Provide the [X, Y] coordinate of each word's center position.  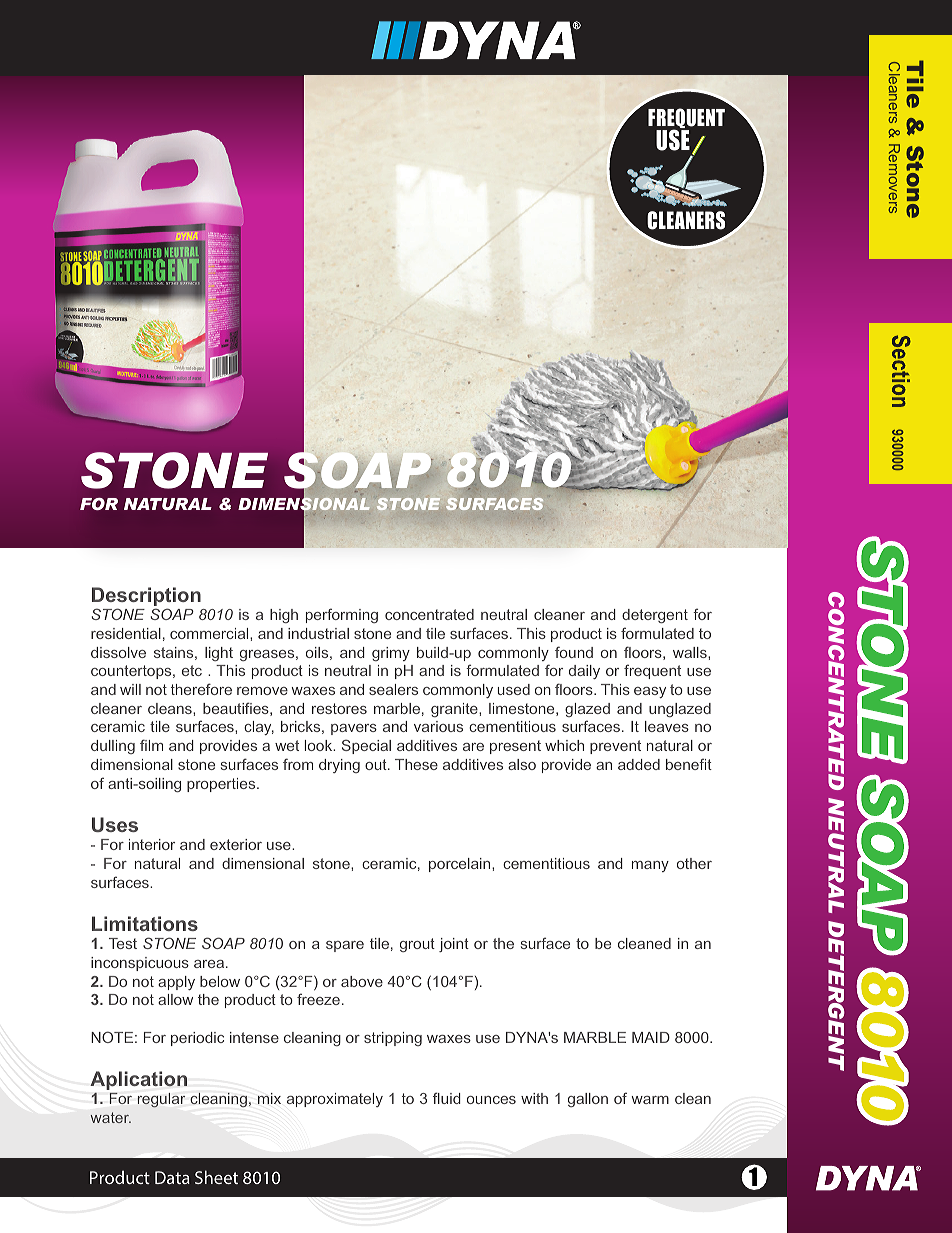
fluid [447, 1098]
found [574, 652]
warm [650, 1100]
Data [172, 1177]
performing [342, 615]
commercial [210, 633]
